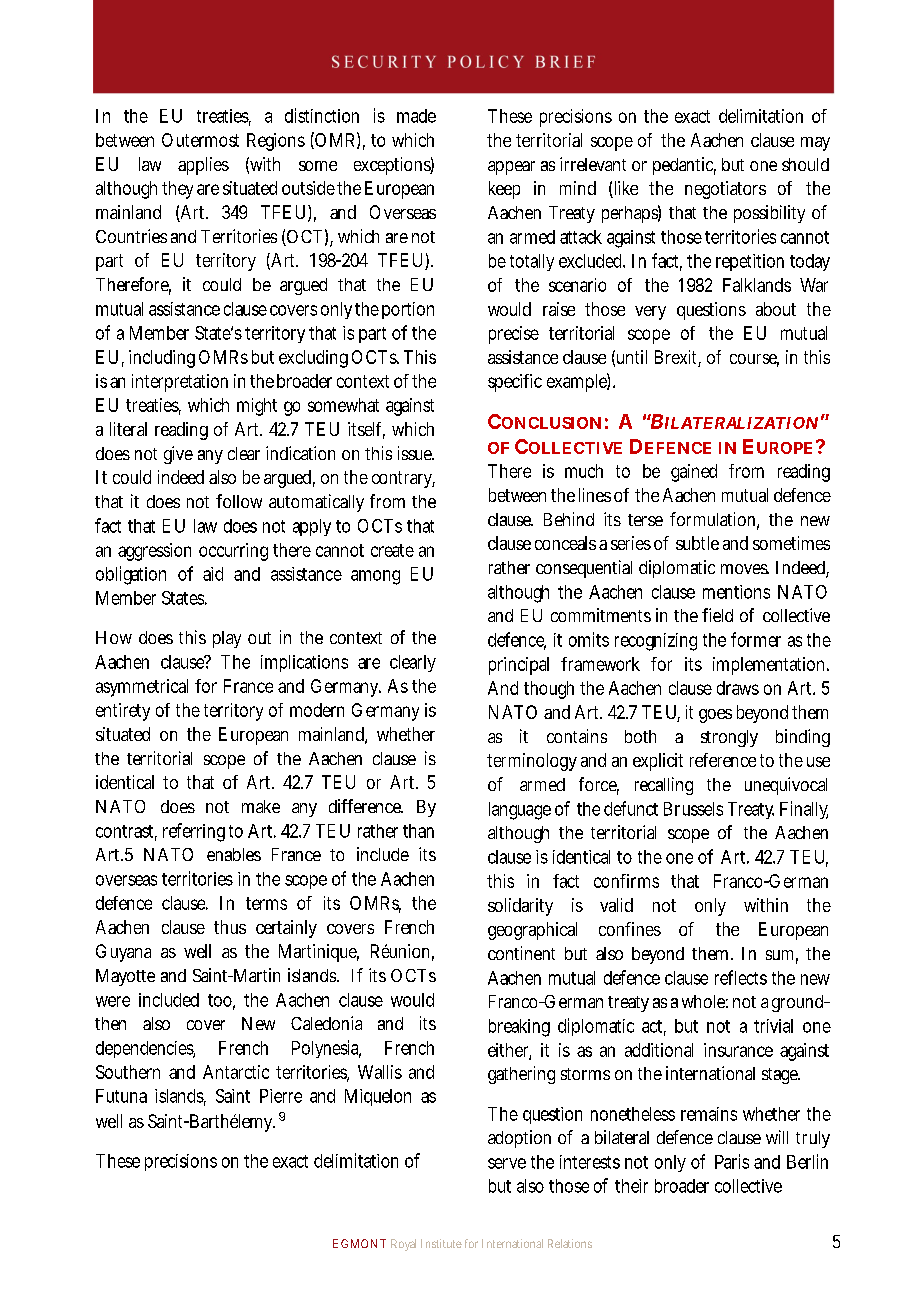 This screenshot has width=924, height=1308. I want to click on than, so click(418, 831).
